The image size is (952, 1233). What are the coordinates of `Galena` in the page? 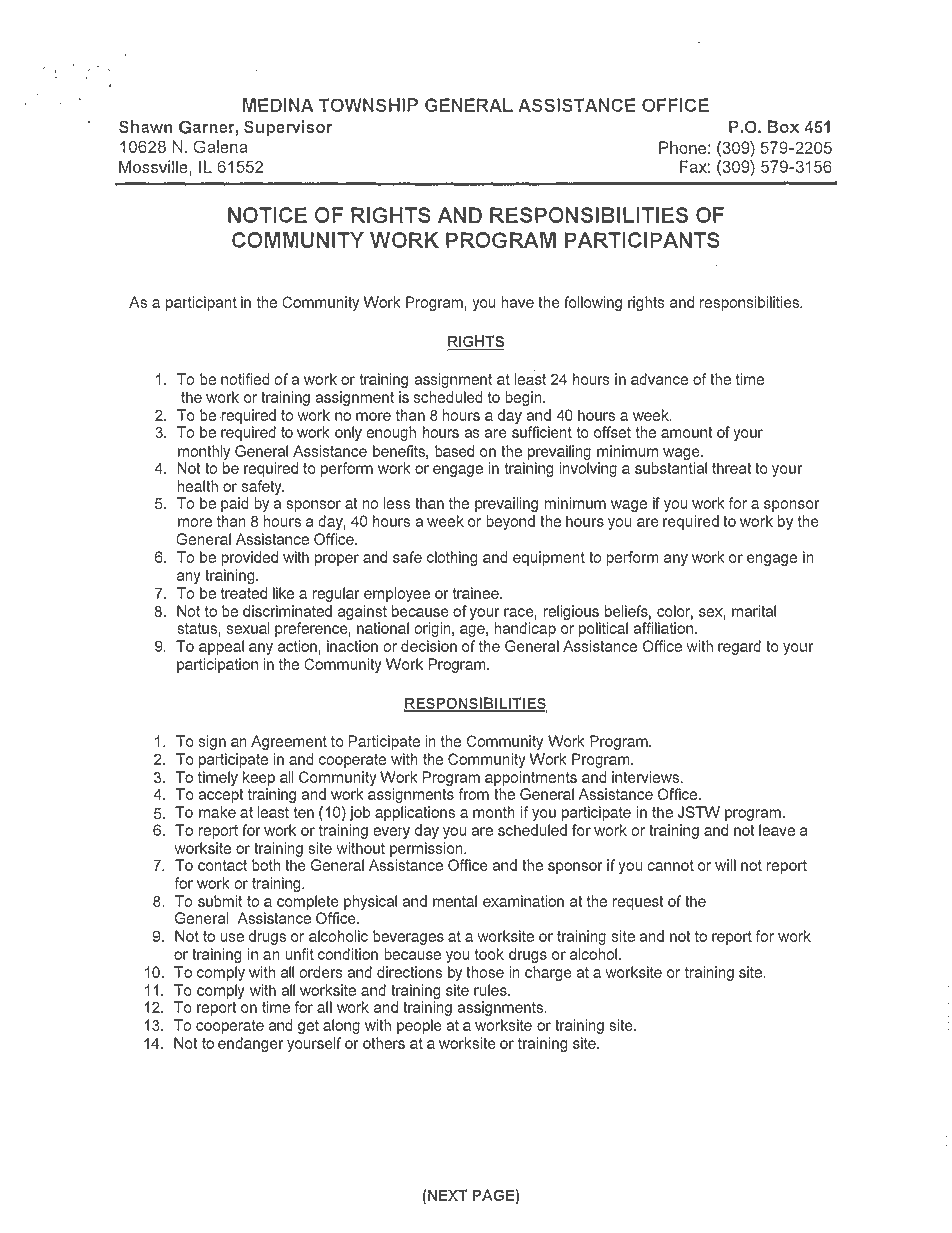 It's located at (221, 146).
